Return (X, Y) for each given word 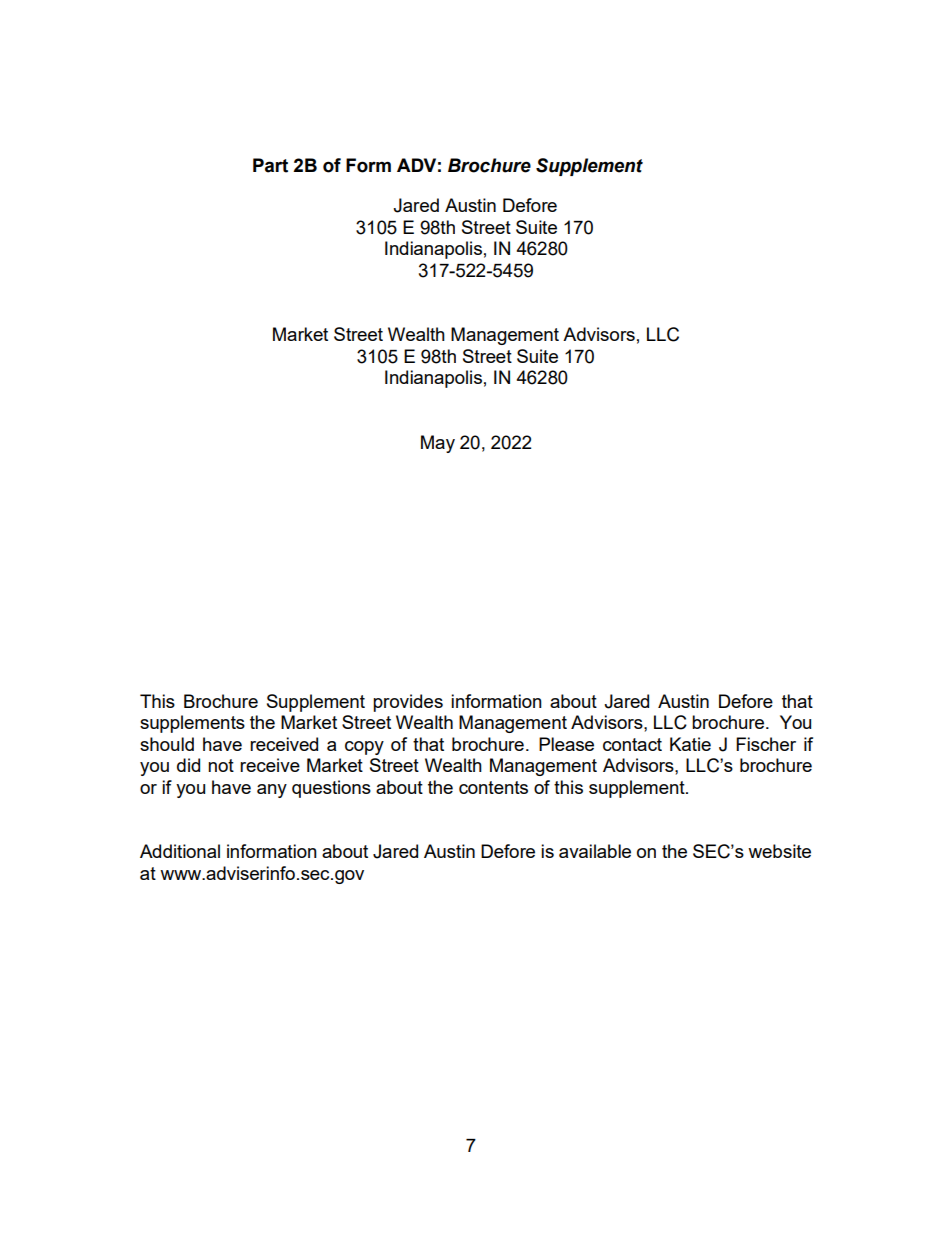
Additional (180, 851)
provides (408, 703)
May (438, 444)
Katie (690, 744)
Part (270, 165)
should (167, 744)
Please (566, 744)
